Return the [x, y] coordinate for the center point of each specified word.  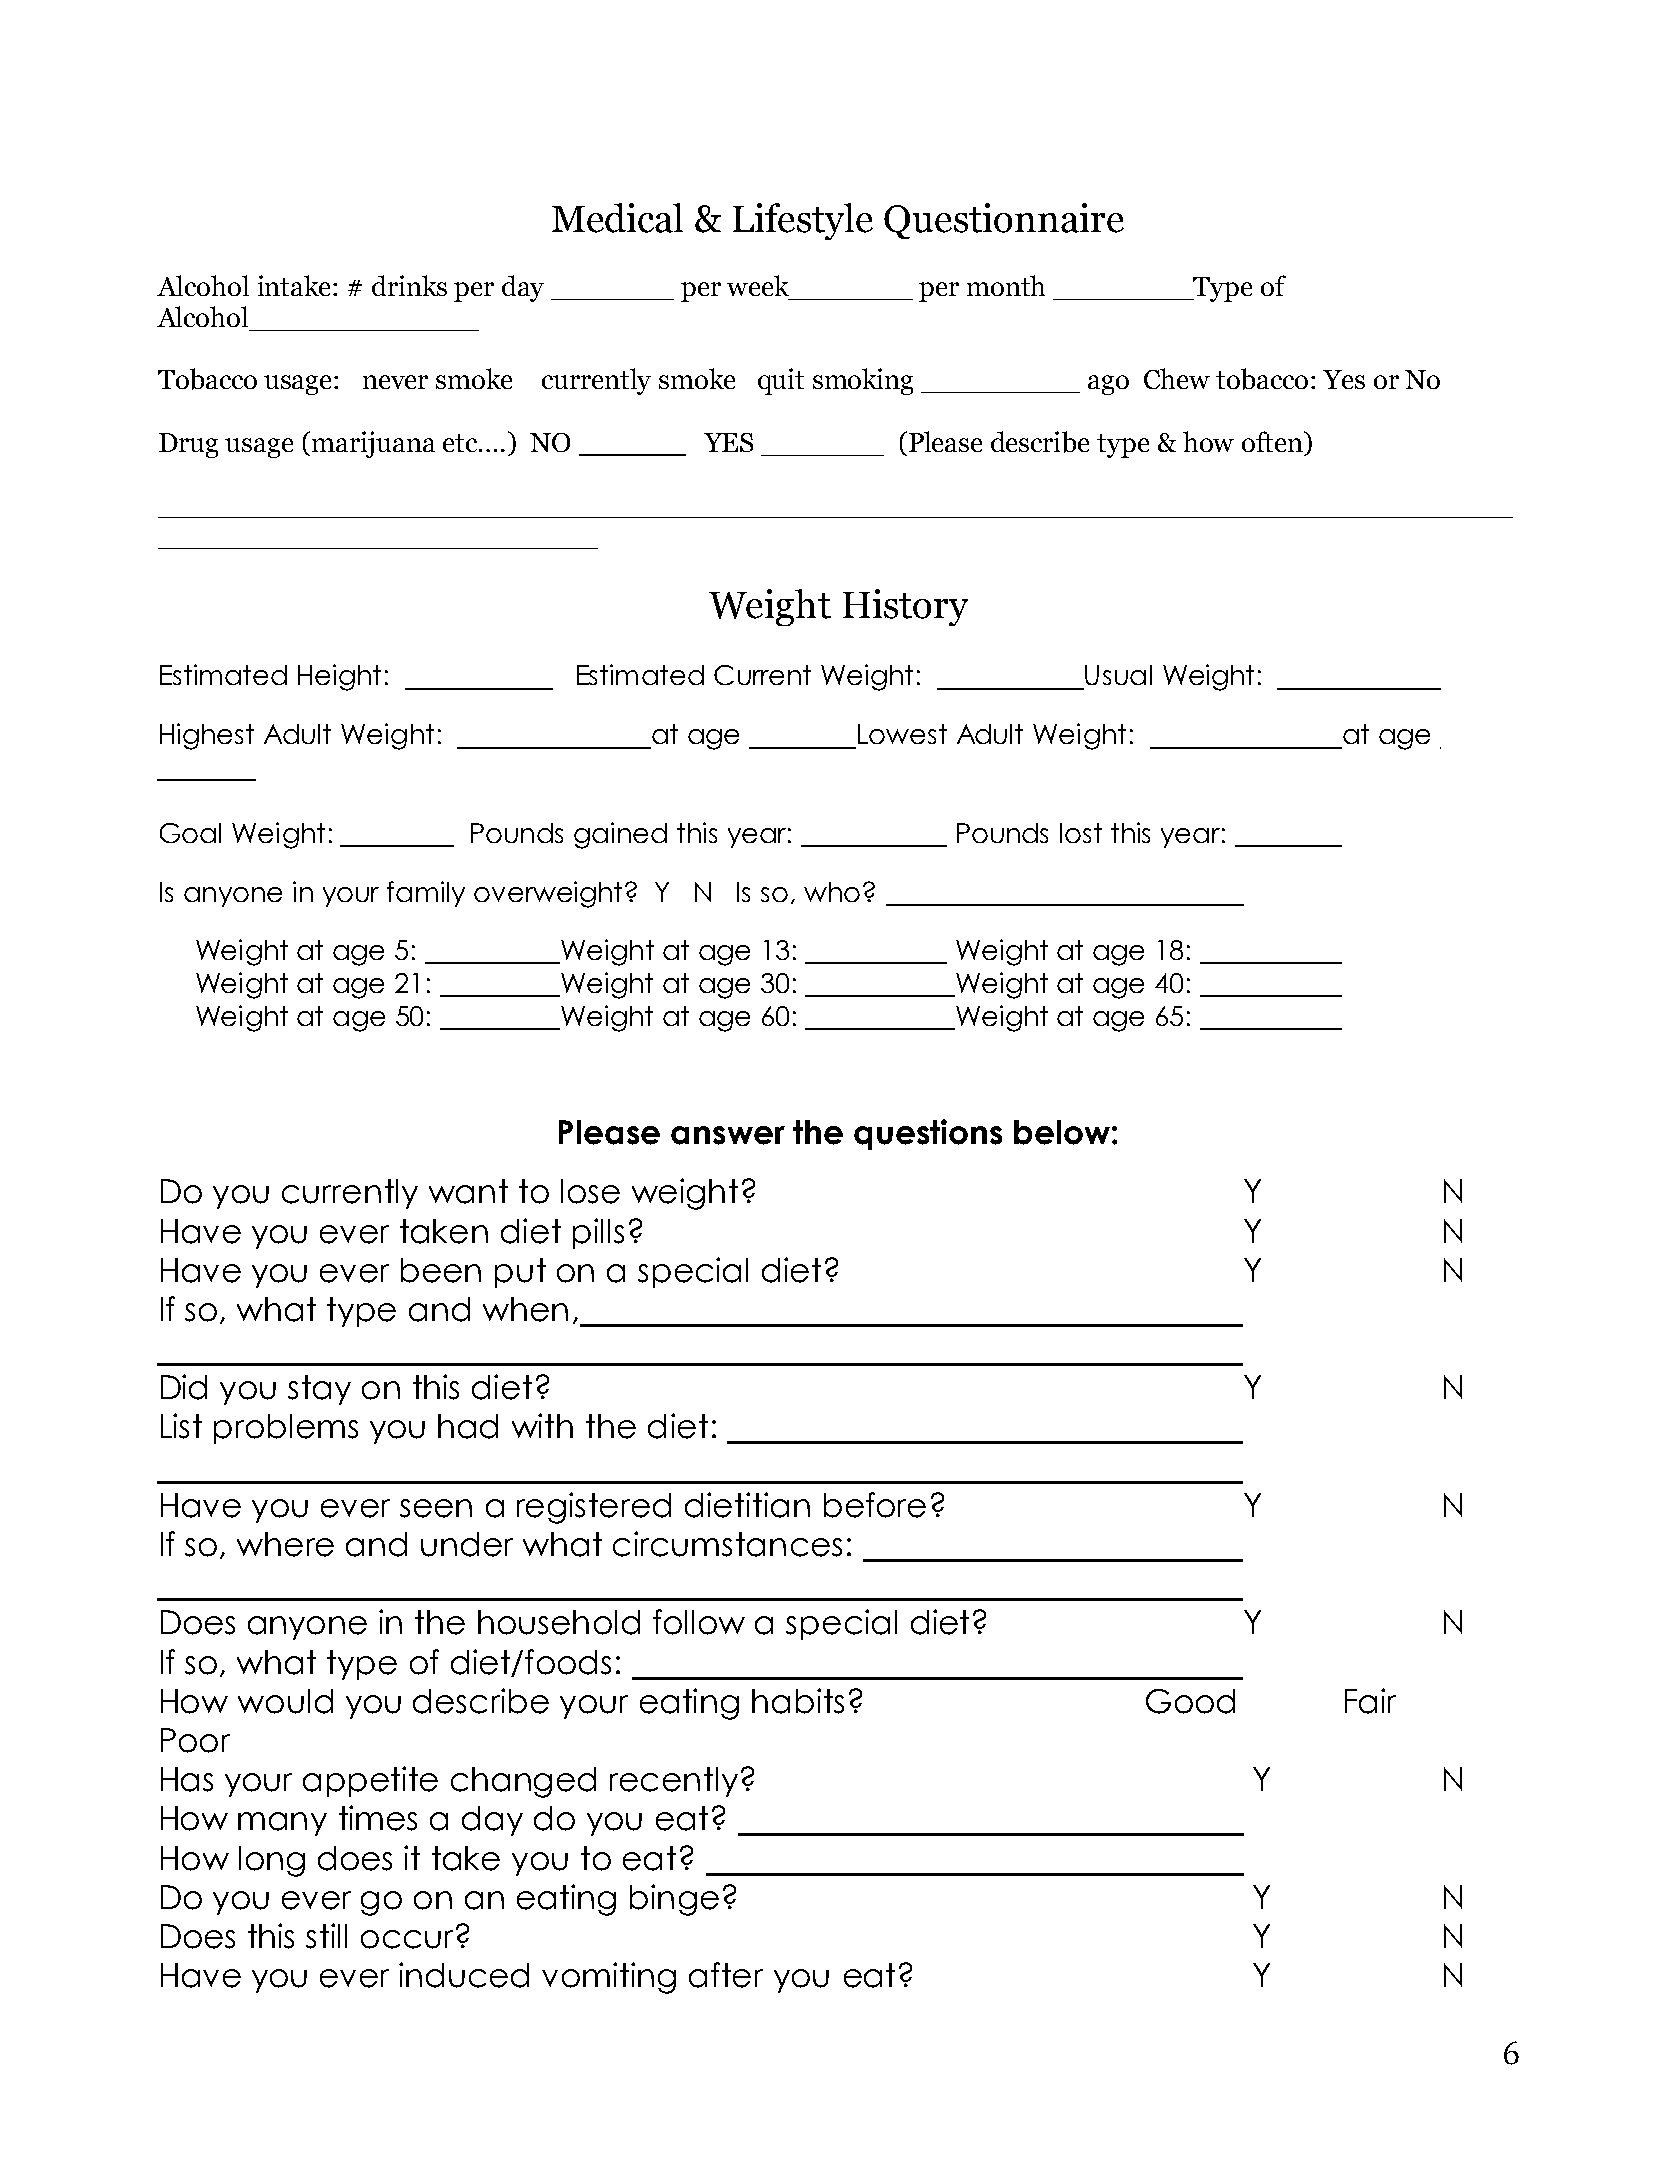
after [726, 1975]
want [468, 1191]
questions [928, 1134]
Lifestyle [803, 221]
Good [1190, 1701]
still [326, 1936]
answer [728, 1135]
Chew [1177, 378]
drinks [409, 285]
